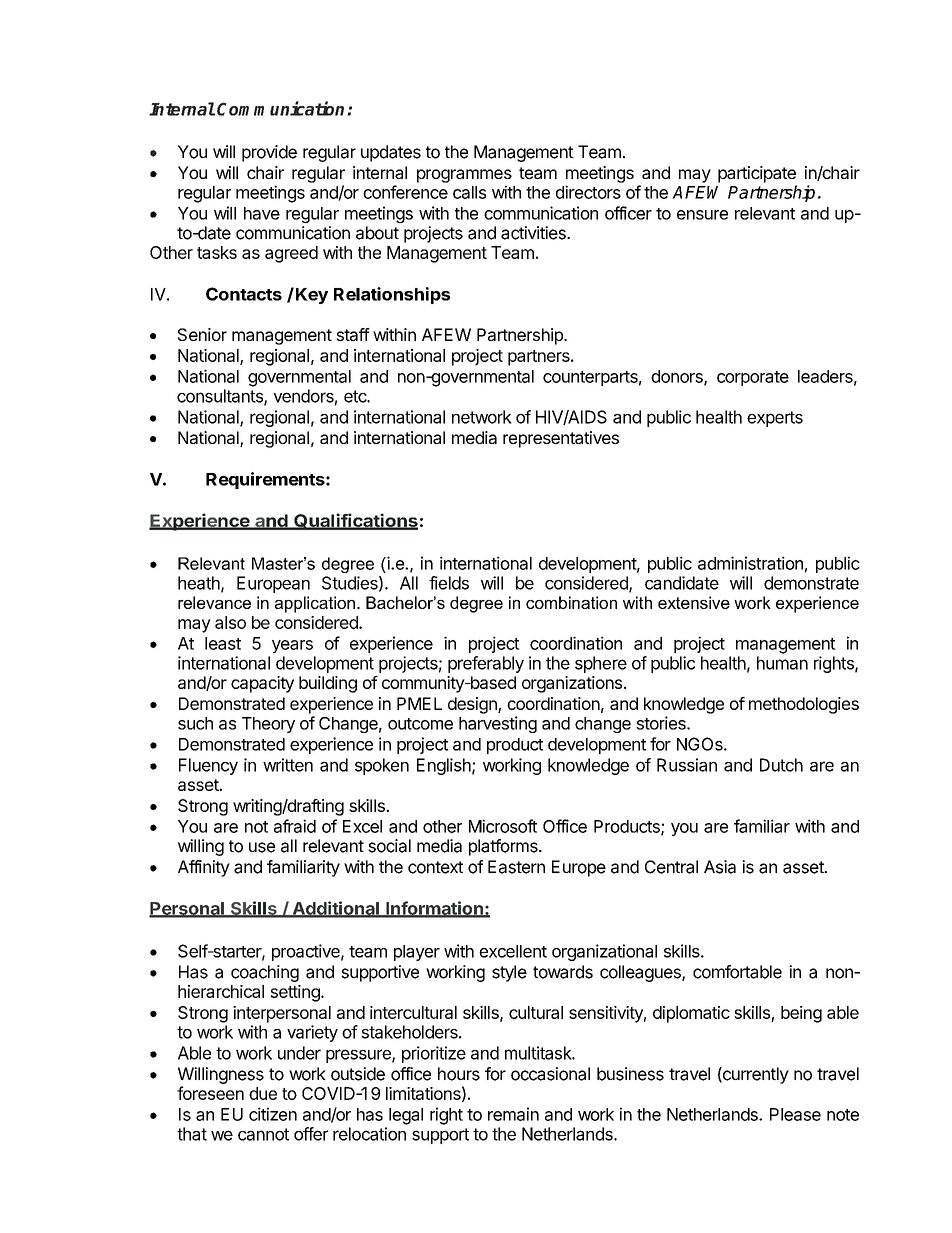 The height and width of the screenshot is (1233, 952). What do you see at coordinates (469, 192) in the screenshot?
I see `calls` at bounding box center [469, 192].
